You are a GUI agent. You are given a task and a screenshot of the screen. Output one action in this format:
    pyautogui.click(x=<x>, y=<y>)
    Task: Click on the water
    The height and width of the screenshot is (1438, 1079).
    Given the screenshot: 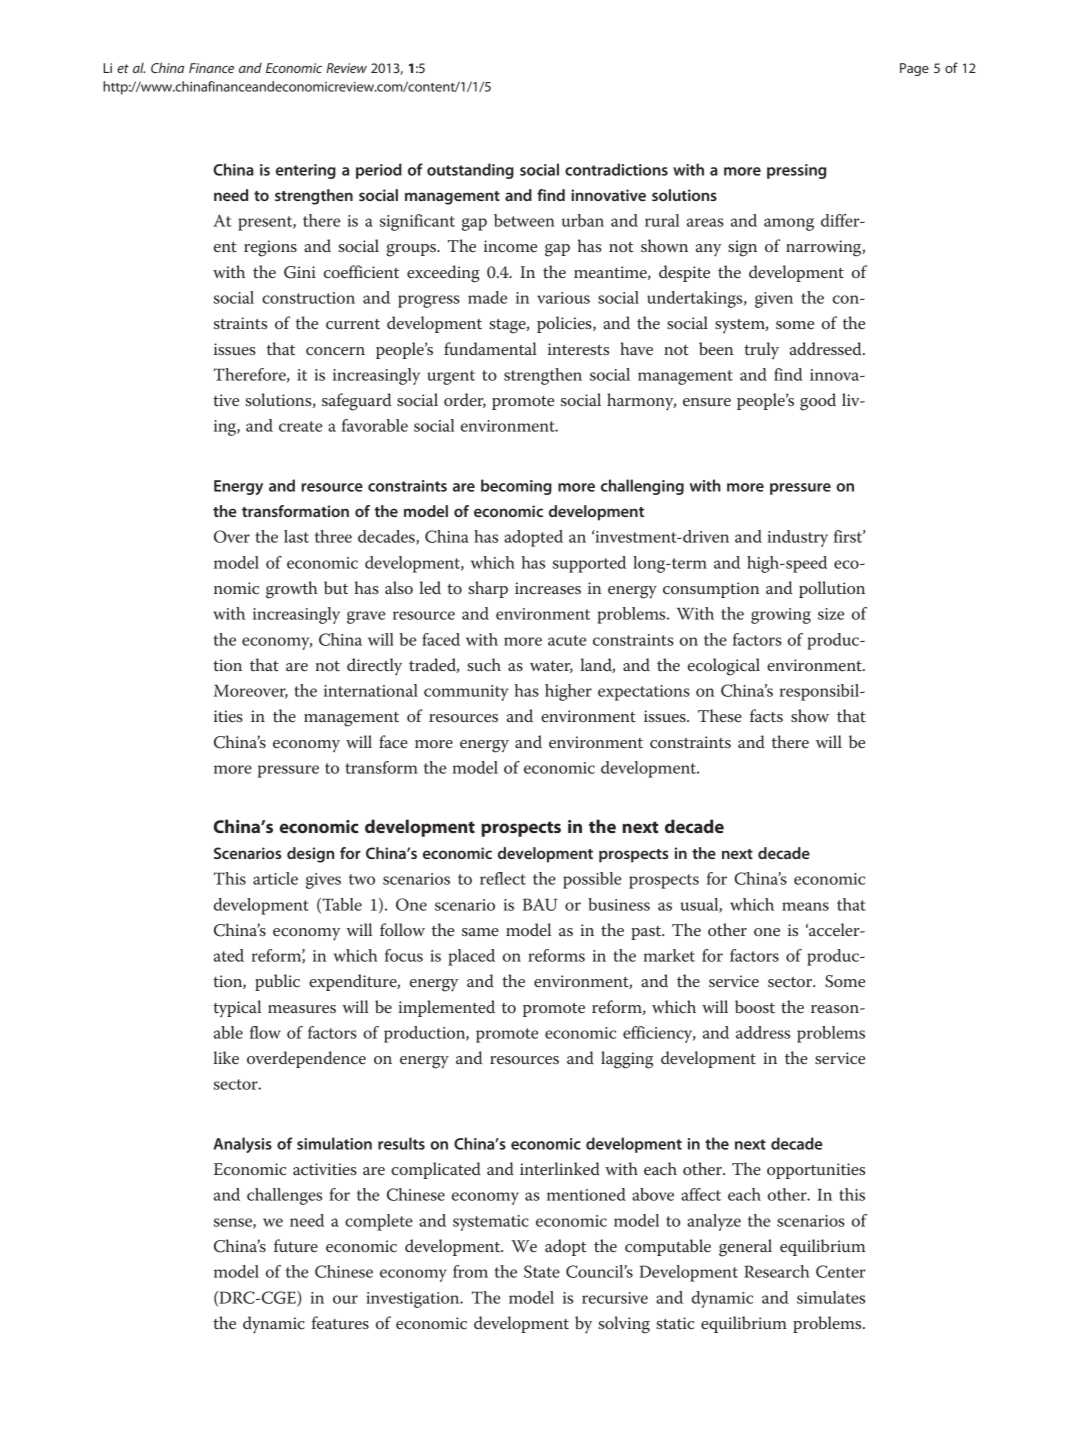 What is the action you would take?
    pyautogui.click(x=551, y=667)
